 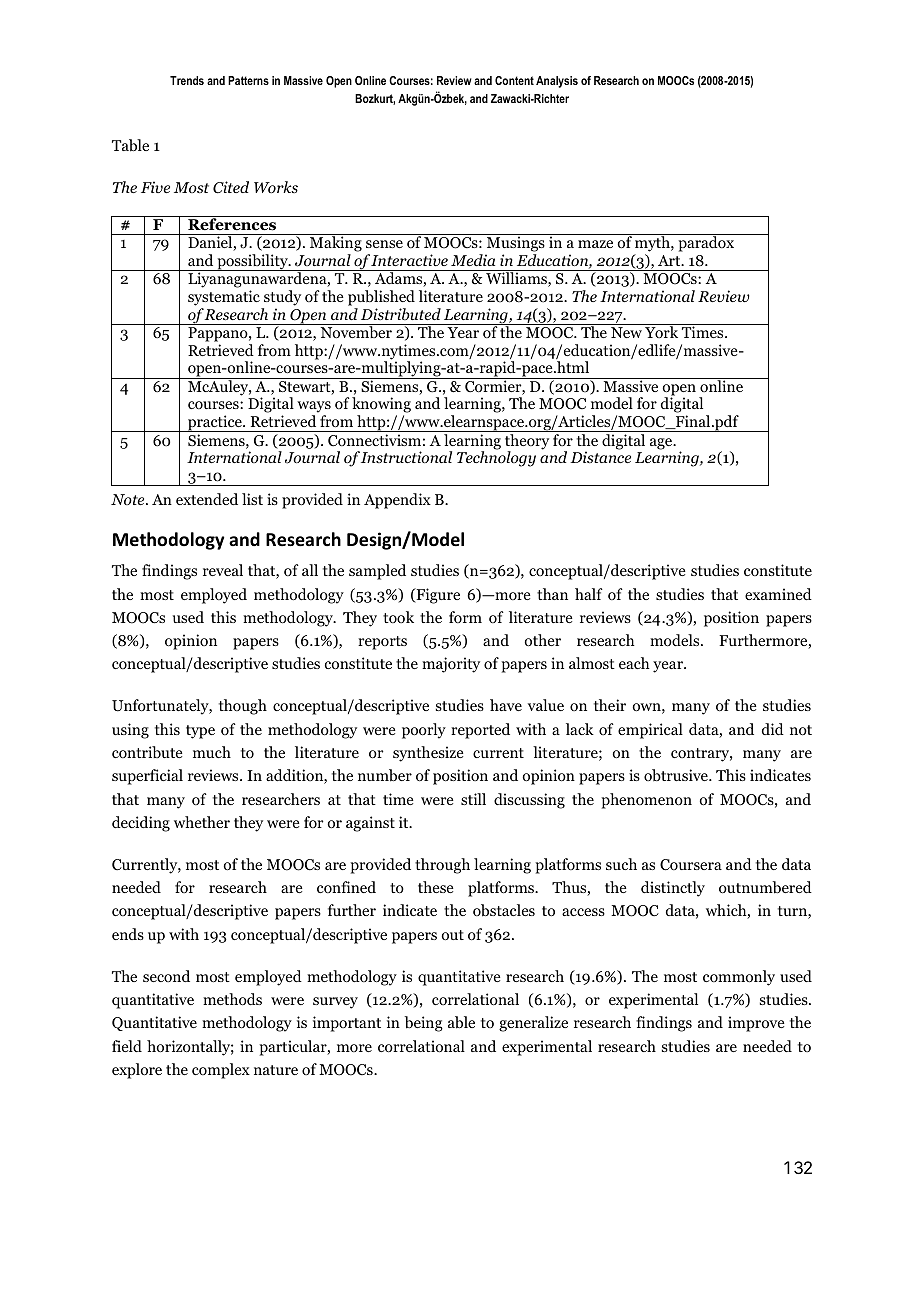 I want to click on empirical, so click(x=650, y=731).
